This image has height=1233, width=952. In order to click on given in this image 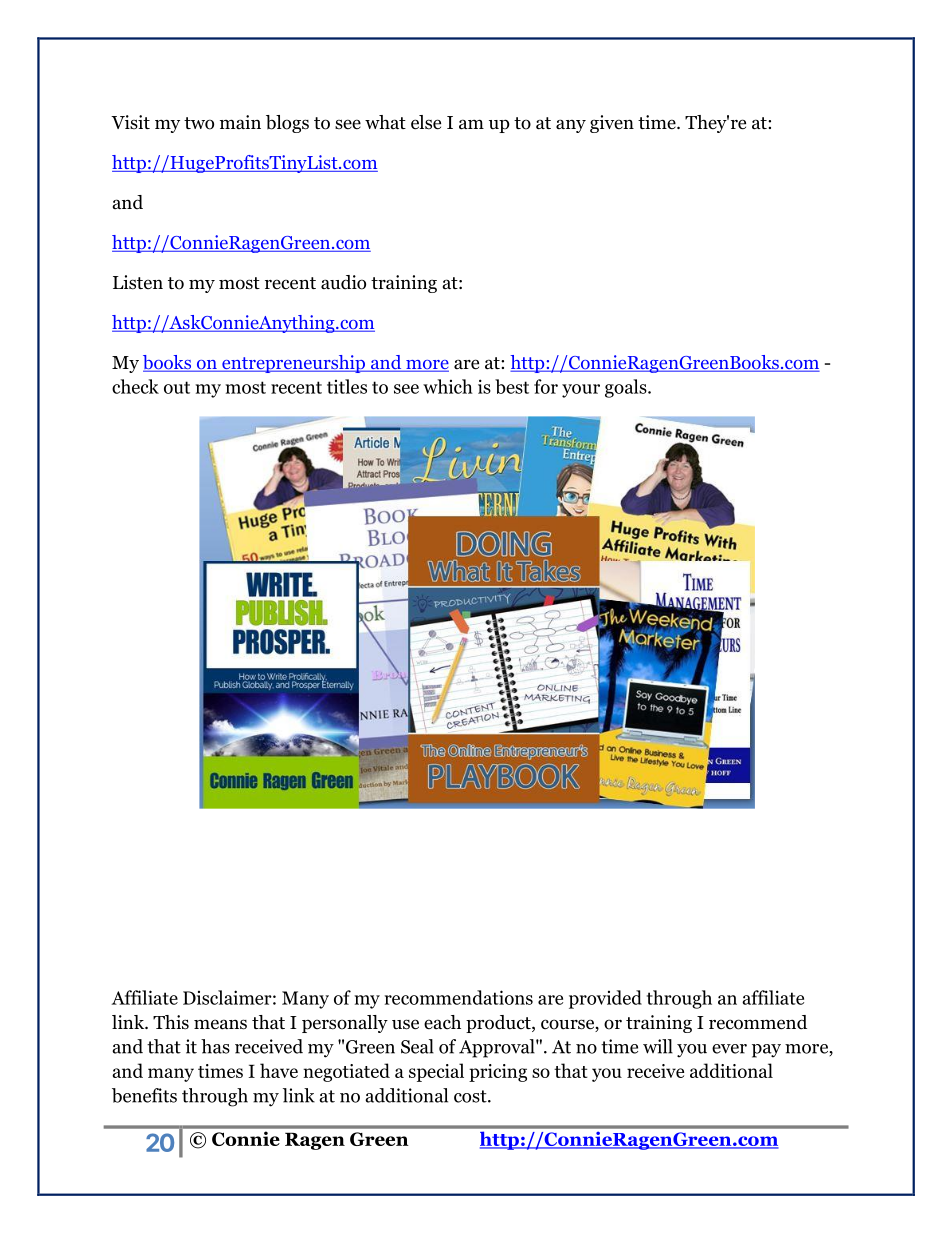, I will do `click(612, 124)`.
